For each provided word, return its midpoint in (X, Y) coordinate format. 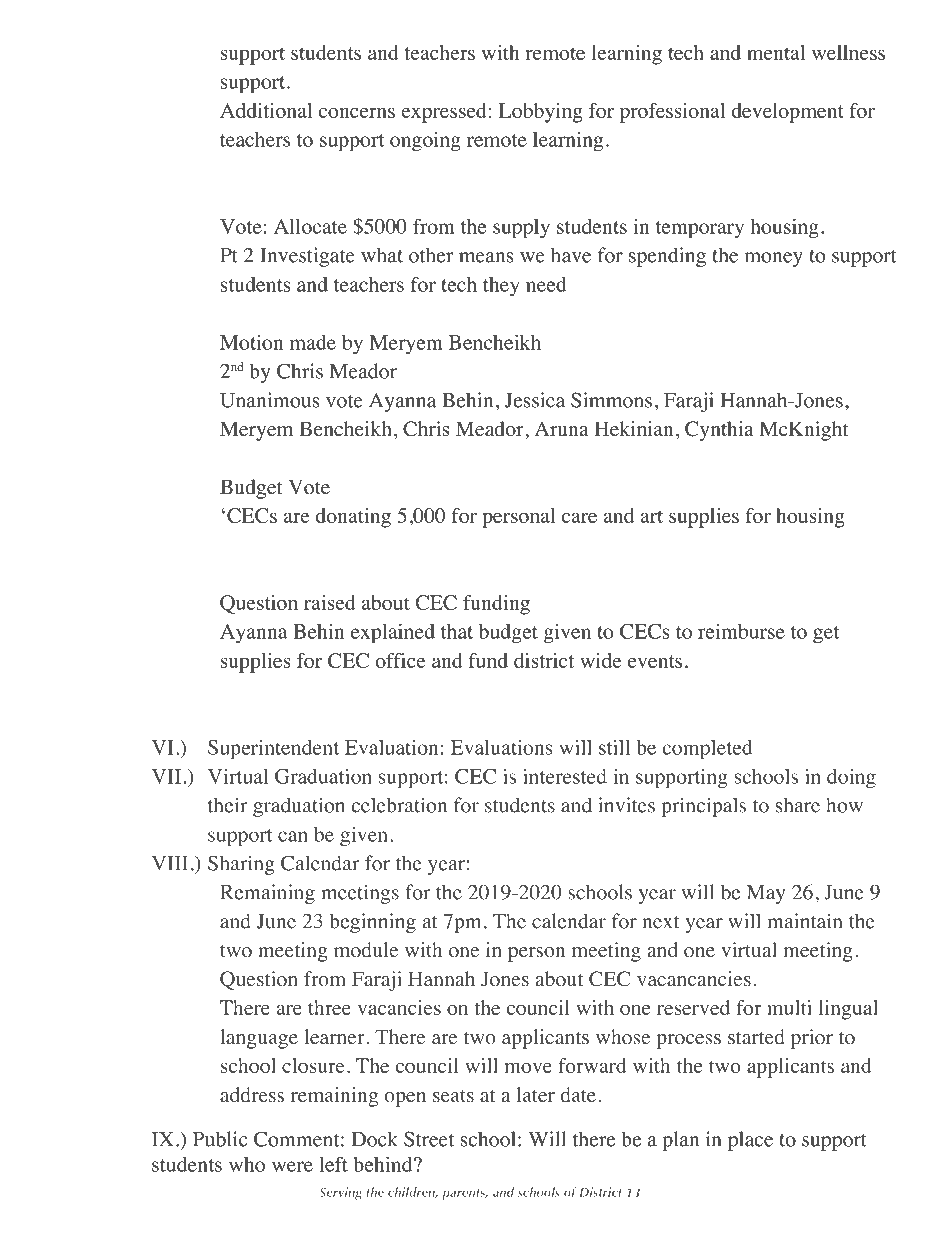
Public (220, 1139)
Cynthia (719, 431)
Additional (266, 110)
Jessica (535, 400)
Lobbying (541, 113)
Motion (251, 342)
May (766, 894)
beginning (372, 923)
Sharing (241, 865)
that (457, 631)
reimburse (741, 631)
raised (330, 602)
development (787, 113)
